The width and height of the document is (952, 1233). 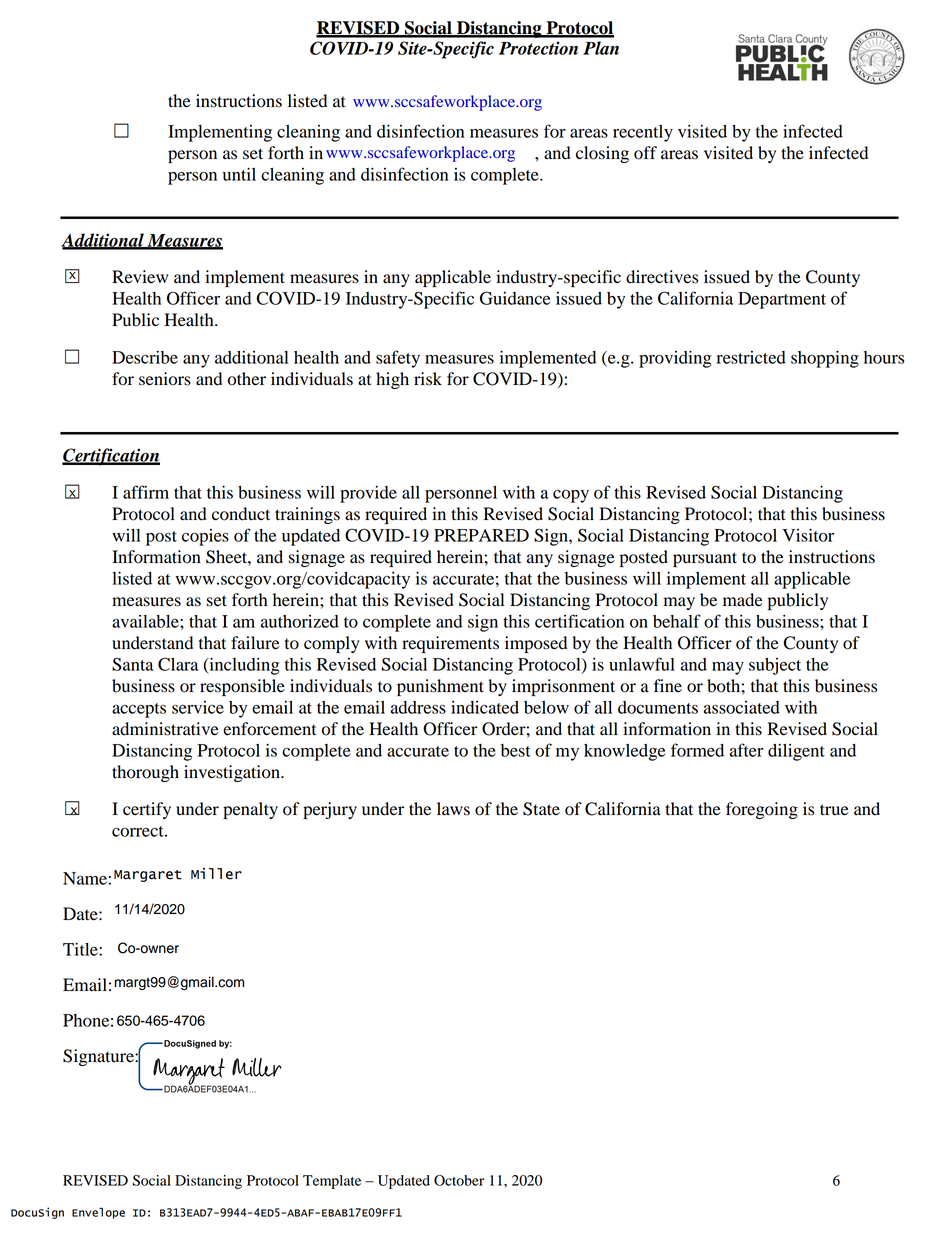 I want to click on requirements, so click(x=450, y=644).
